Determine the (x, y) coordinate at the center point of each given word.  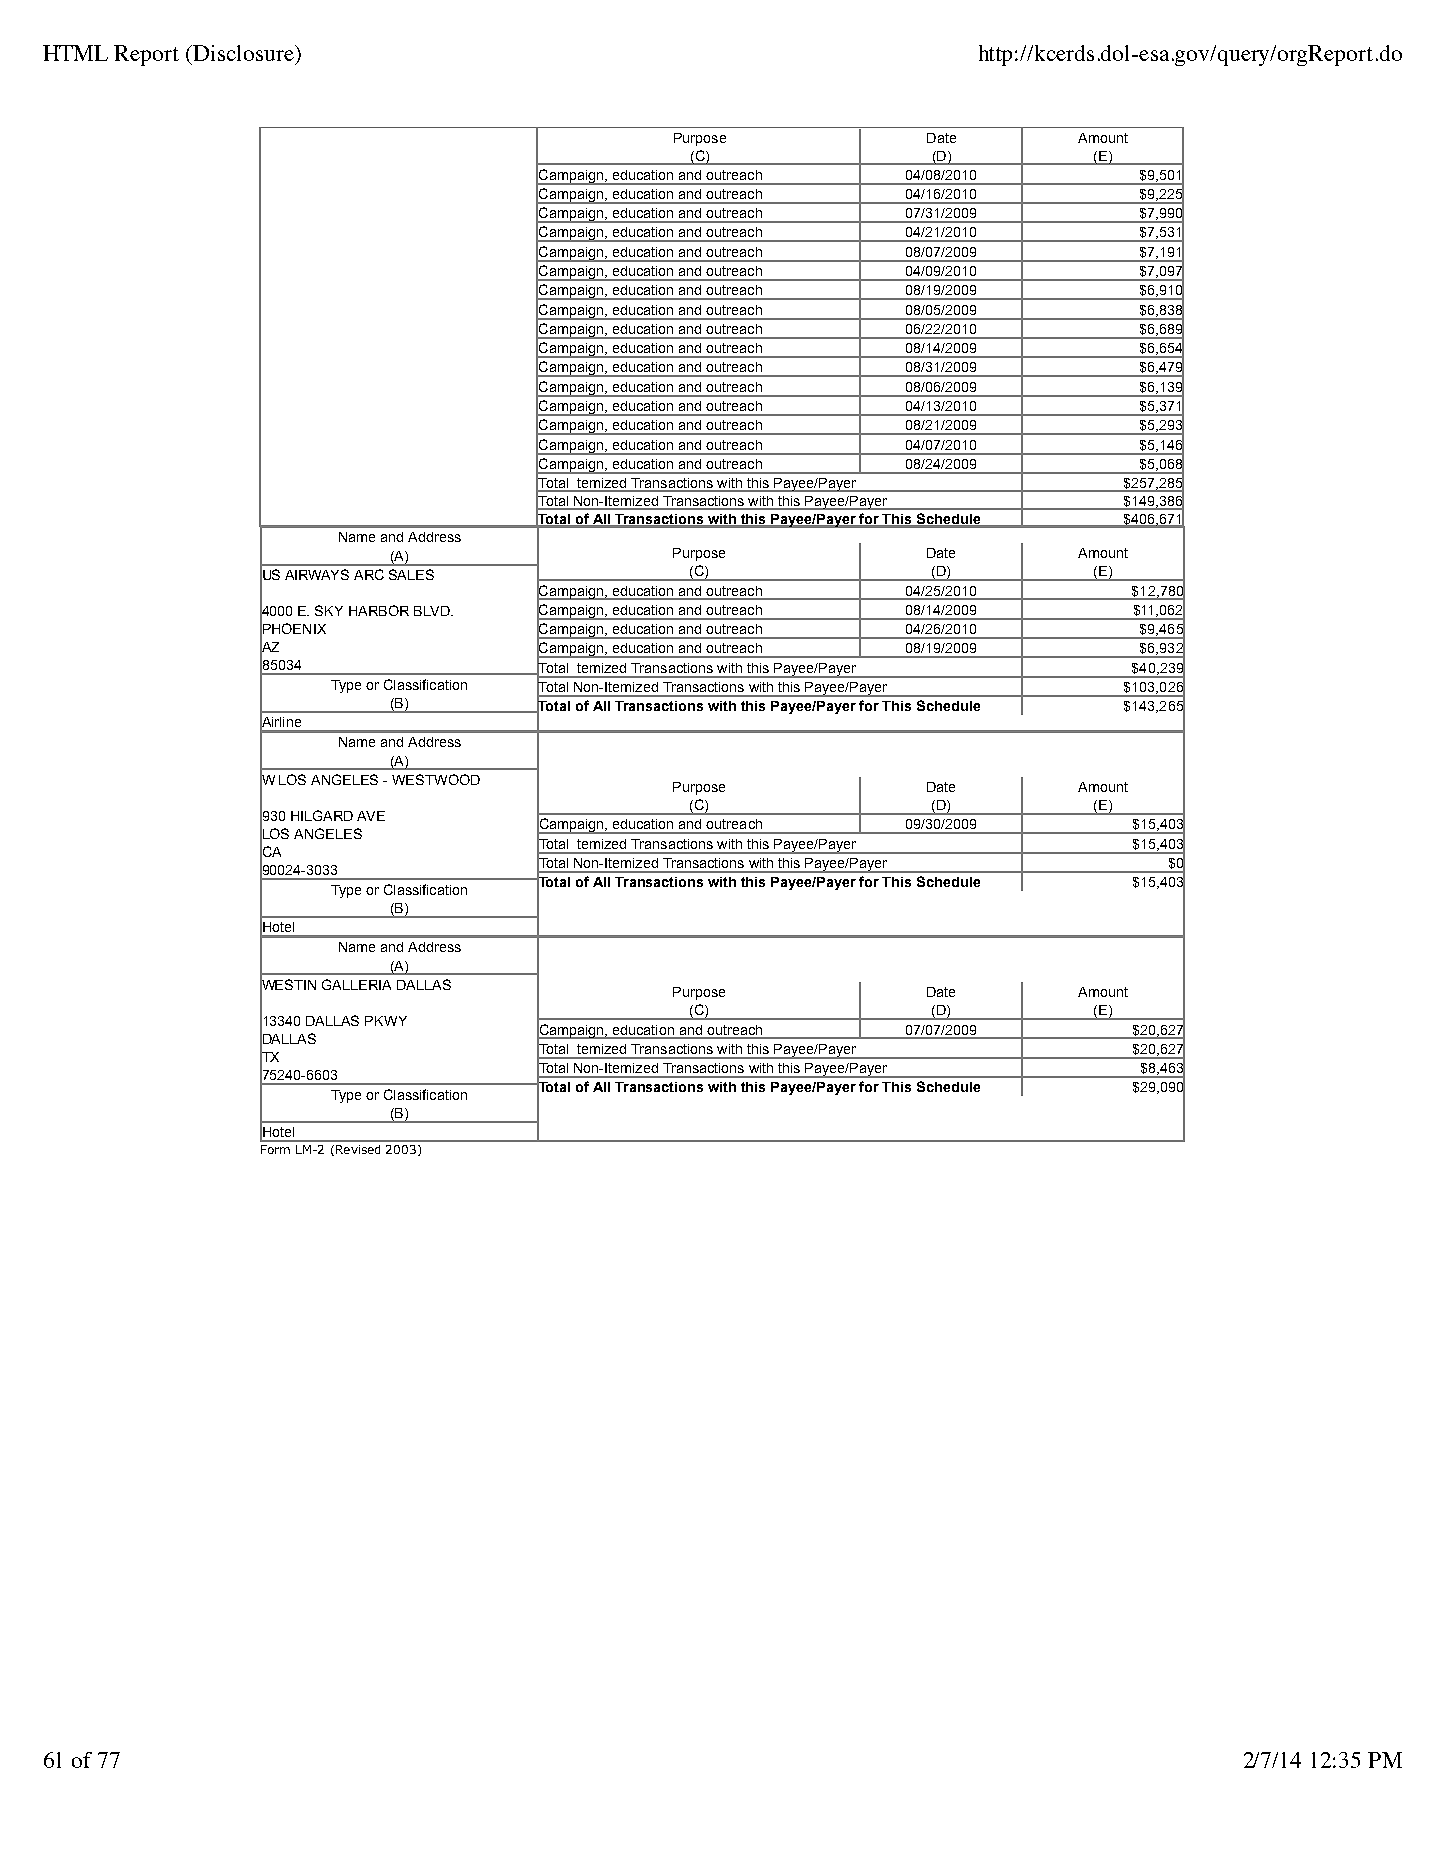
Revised (358, 1149)
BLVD (433, 611)
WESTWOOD (436, 779)
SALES (411, 574)
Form (275, 1149)
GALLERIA (356, 984)
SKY (329, 610)
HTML (75, 53)
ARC (369, 574)
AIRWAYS (317, 574)
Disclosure (243, 53)
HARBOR (379, 610)
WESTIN (288, 984)
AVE (371, 816)
